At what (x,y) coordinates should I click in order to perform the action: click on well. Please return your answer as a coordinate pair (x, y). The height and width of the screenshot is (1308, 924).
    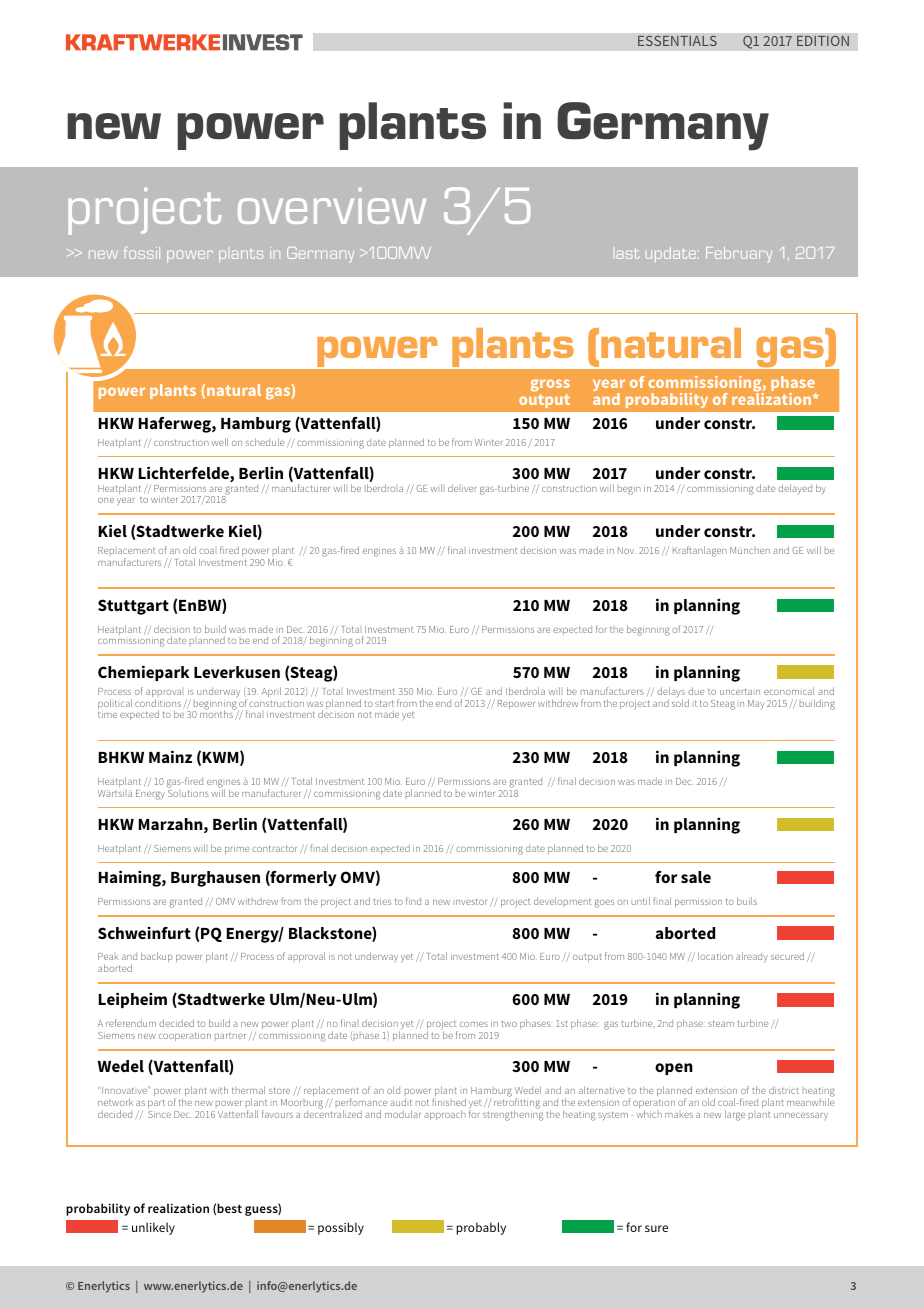
    Looking at the image, I should click on (220, 442).
